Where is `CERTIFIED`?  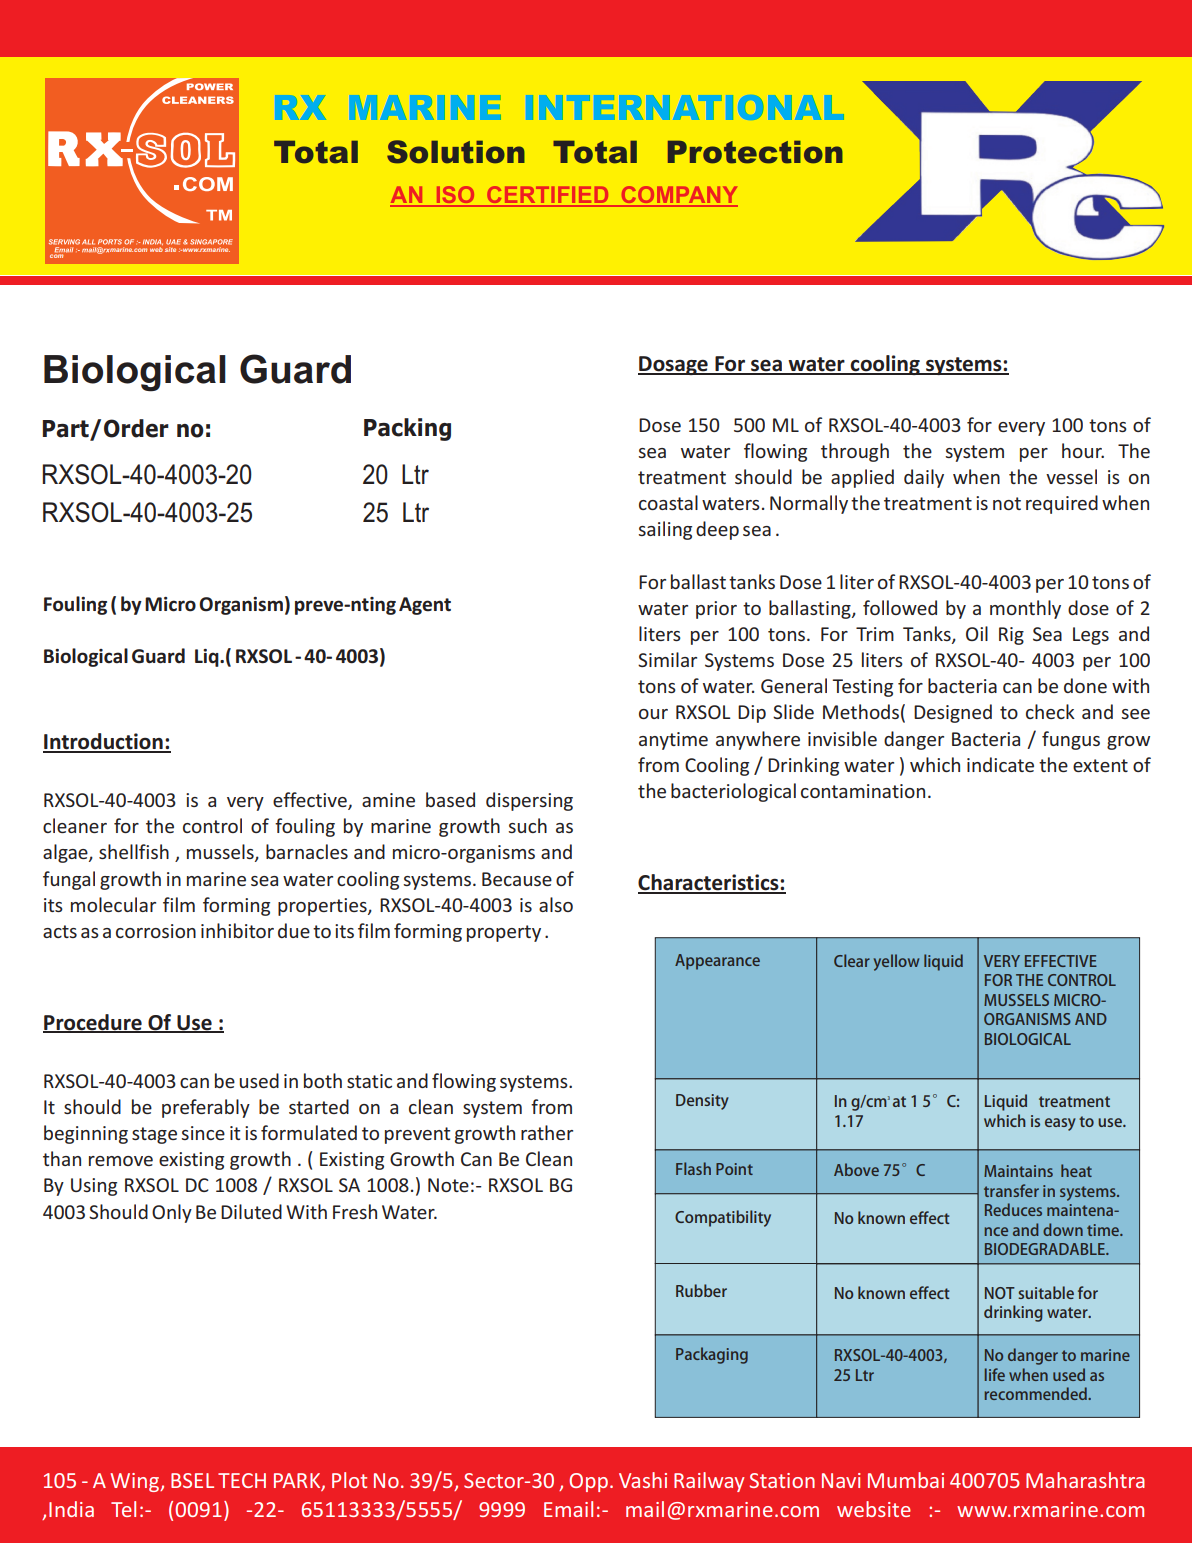
CERTIFIED is located at coordinates (548, 196).
